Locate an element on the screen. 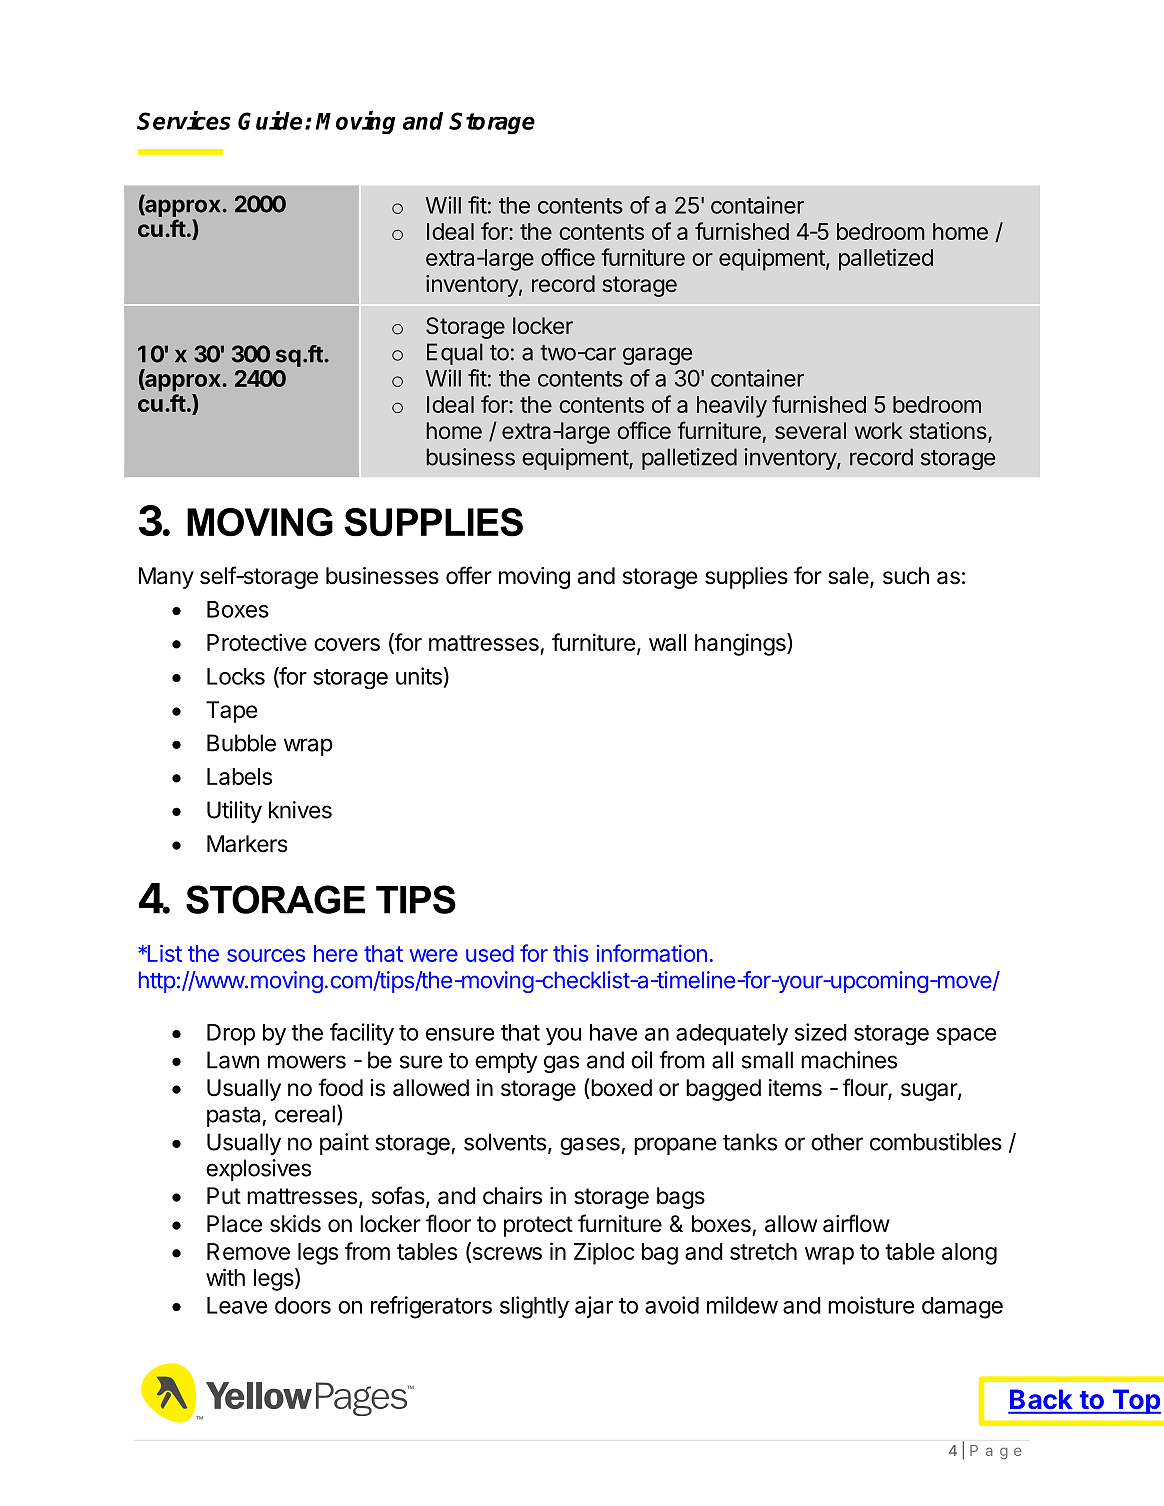  wall is located at coordinates (667, 642).
